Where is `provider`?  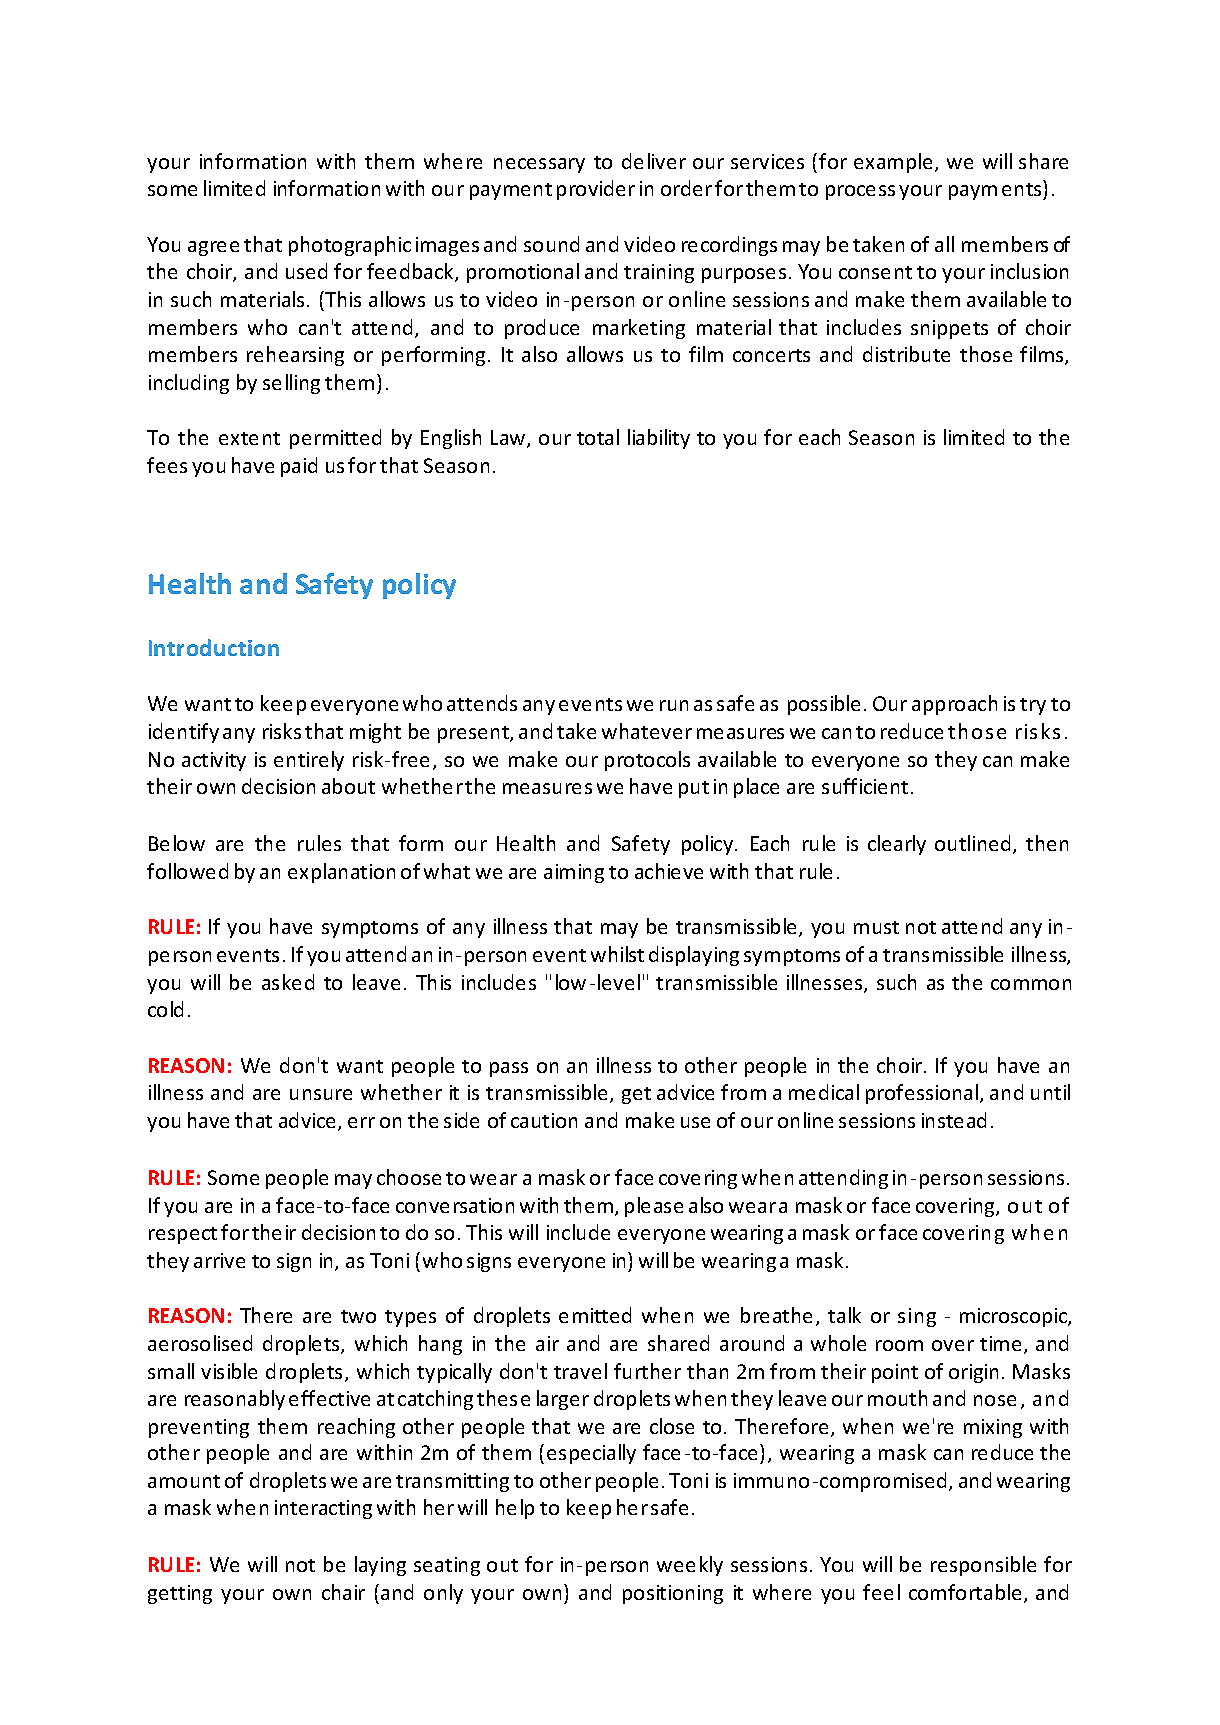 provider is located at coordinates (596, 190).
